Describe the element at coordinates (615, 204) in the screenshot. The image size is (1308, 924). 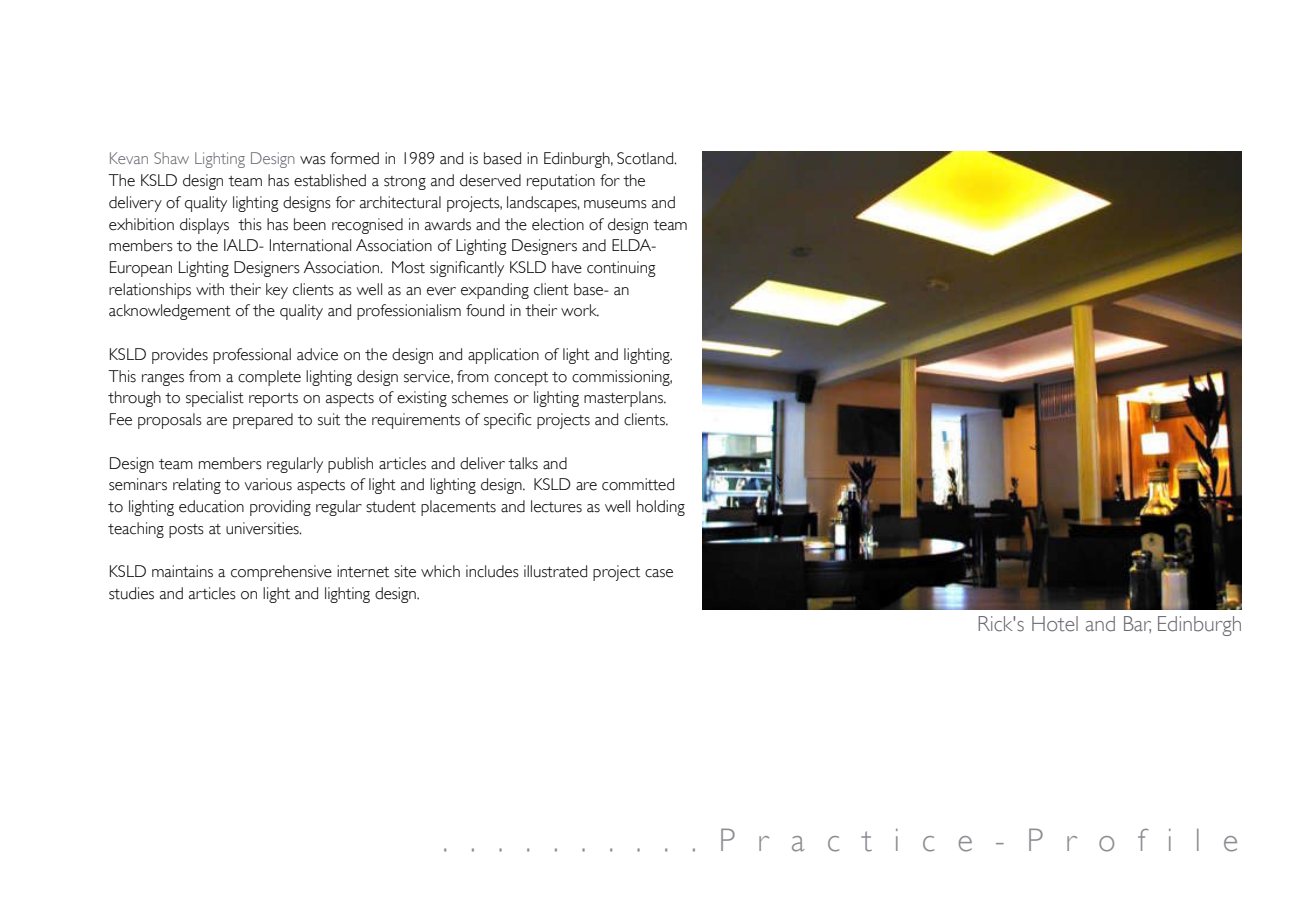
I see `museums` at that location.
